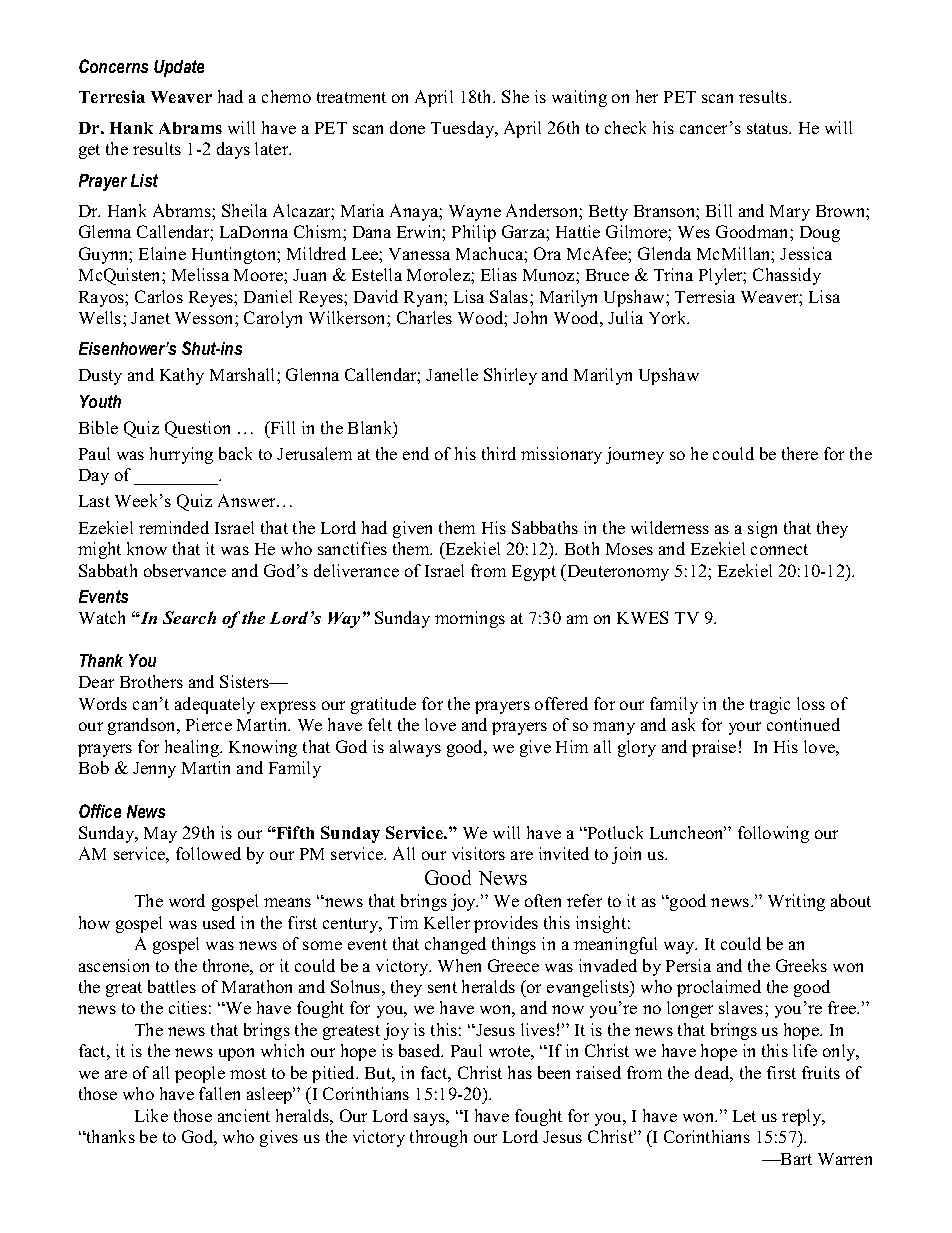 Image resolution: width=952 pixels, height=1233 pixels. What do you see at coordinates (478, 853) in the screenshot?
I see `visitors` at bounding box center [478, 853].
